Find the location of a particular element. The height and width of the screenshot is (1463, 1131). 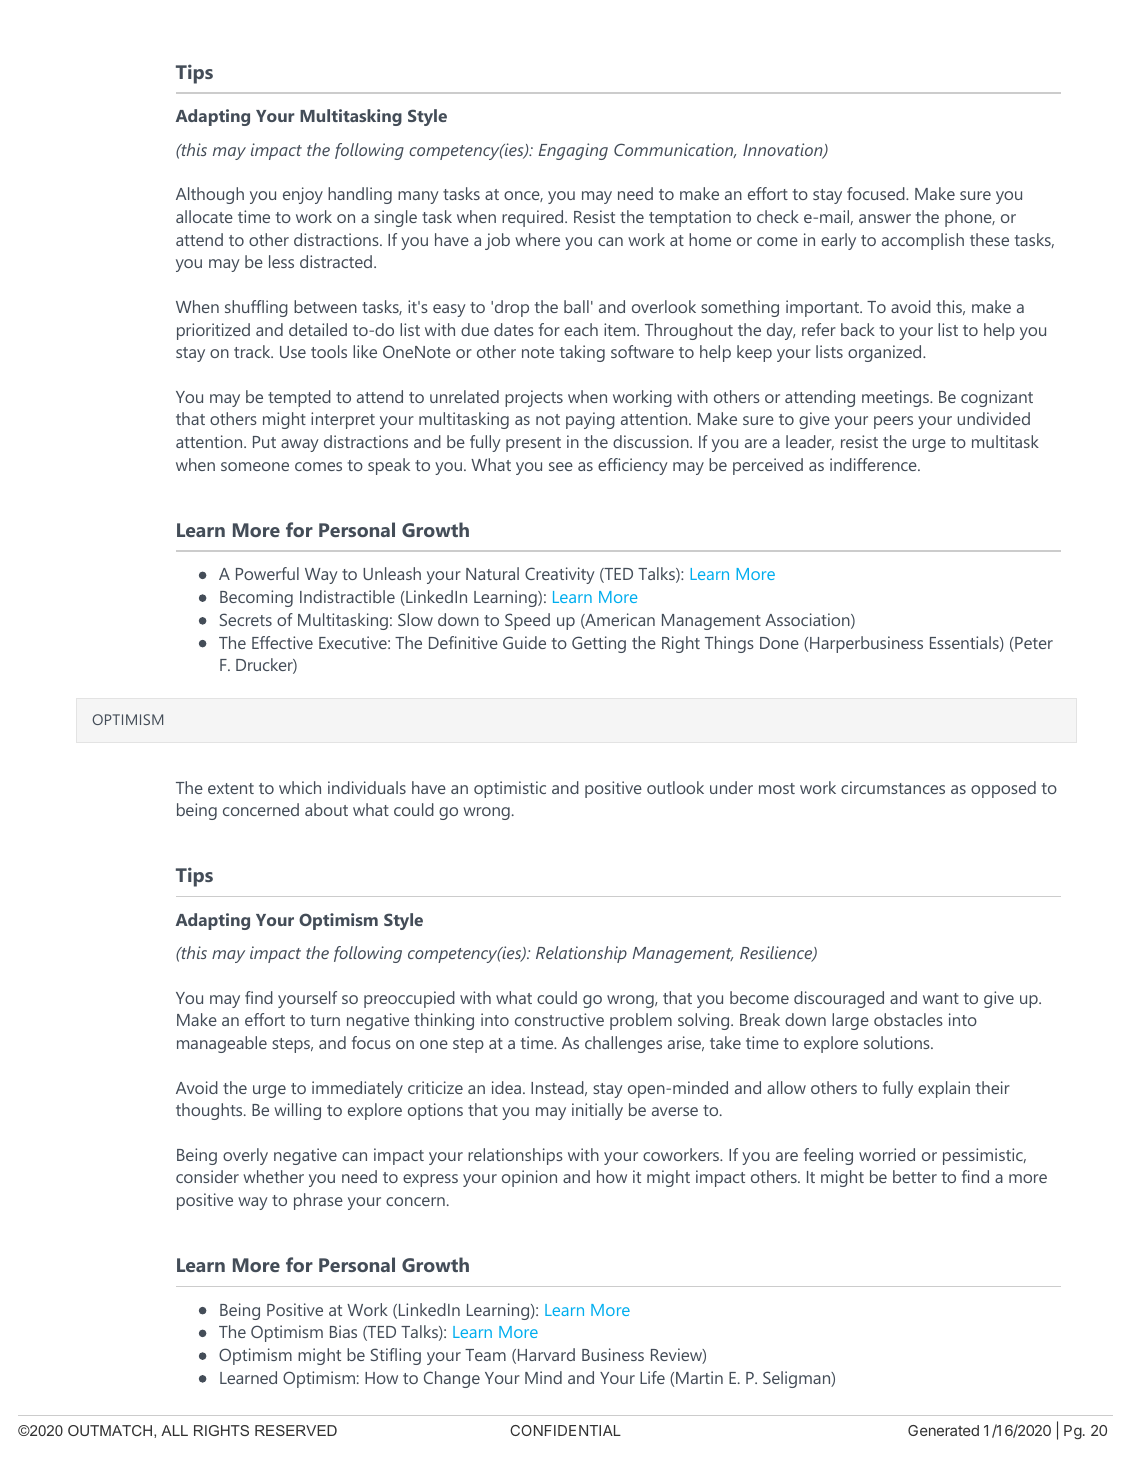

answer is located at coordinates (885, 218).
